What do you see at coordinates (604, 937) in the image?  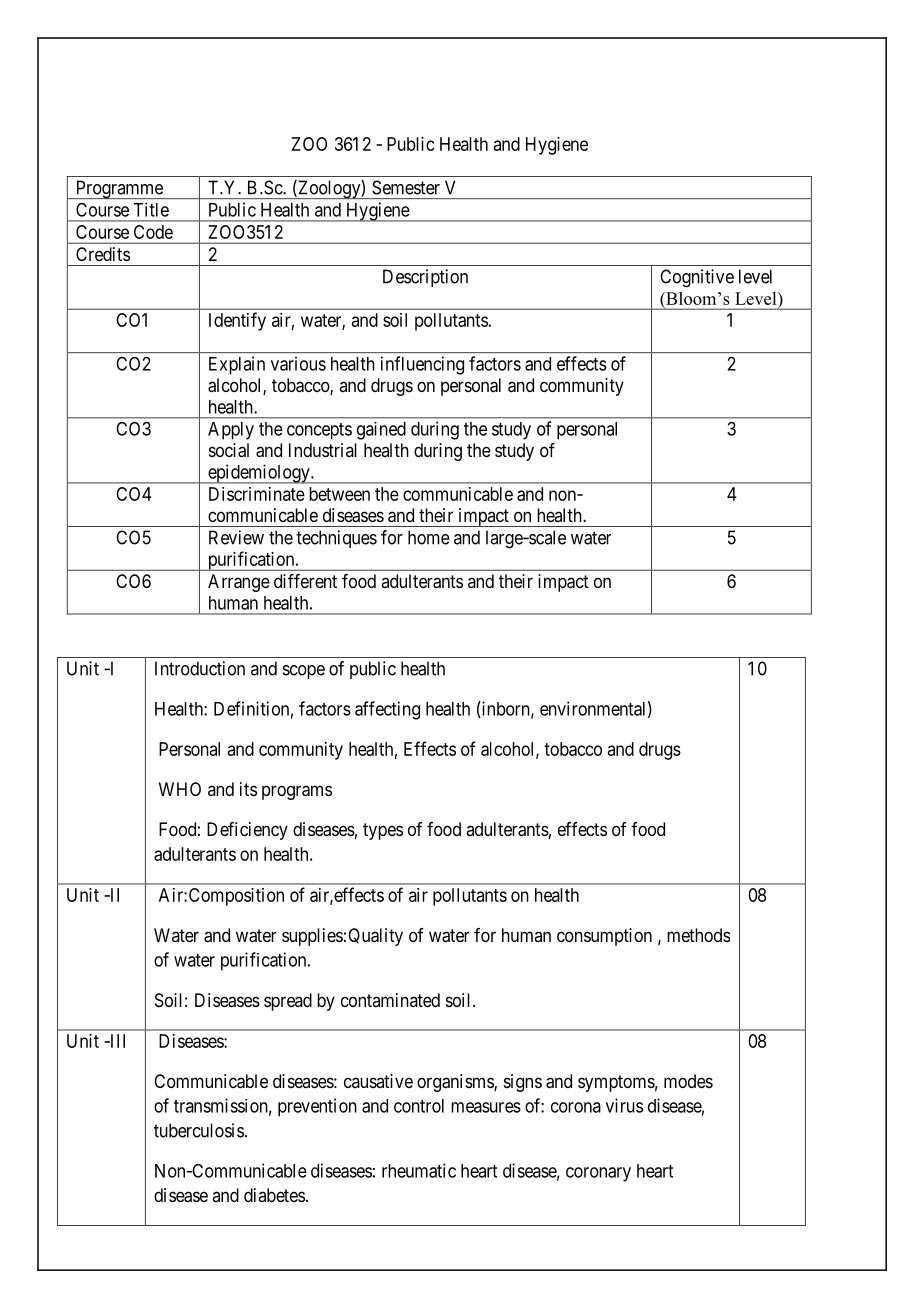 I see `consumption` at bounding box center [604, 937].
